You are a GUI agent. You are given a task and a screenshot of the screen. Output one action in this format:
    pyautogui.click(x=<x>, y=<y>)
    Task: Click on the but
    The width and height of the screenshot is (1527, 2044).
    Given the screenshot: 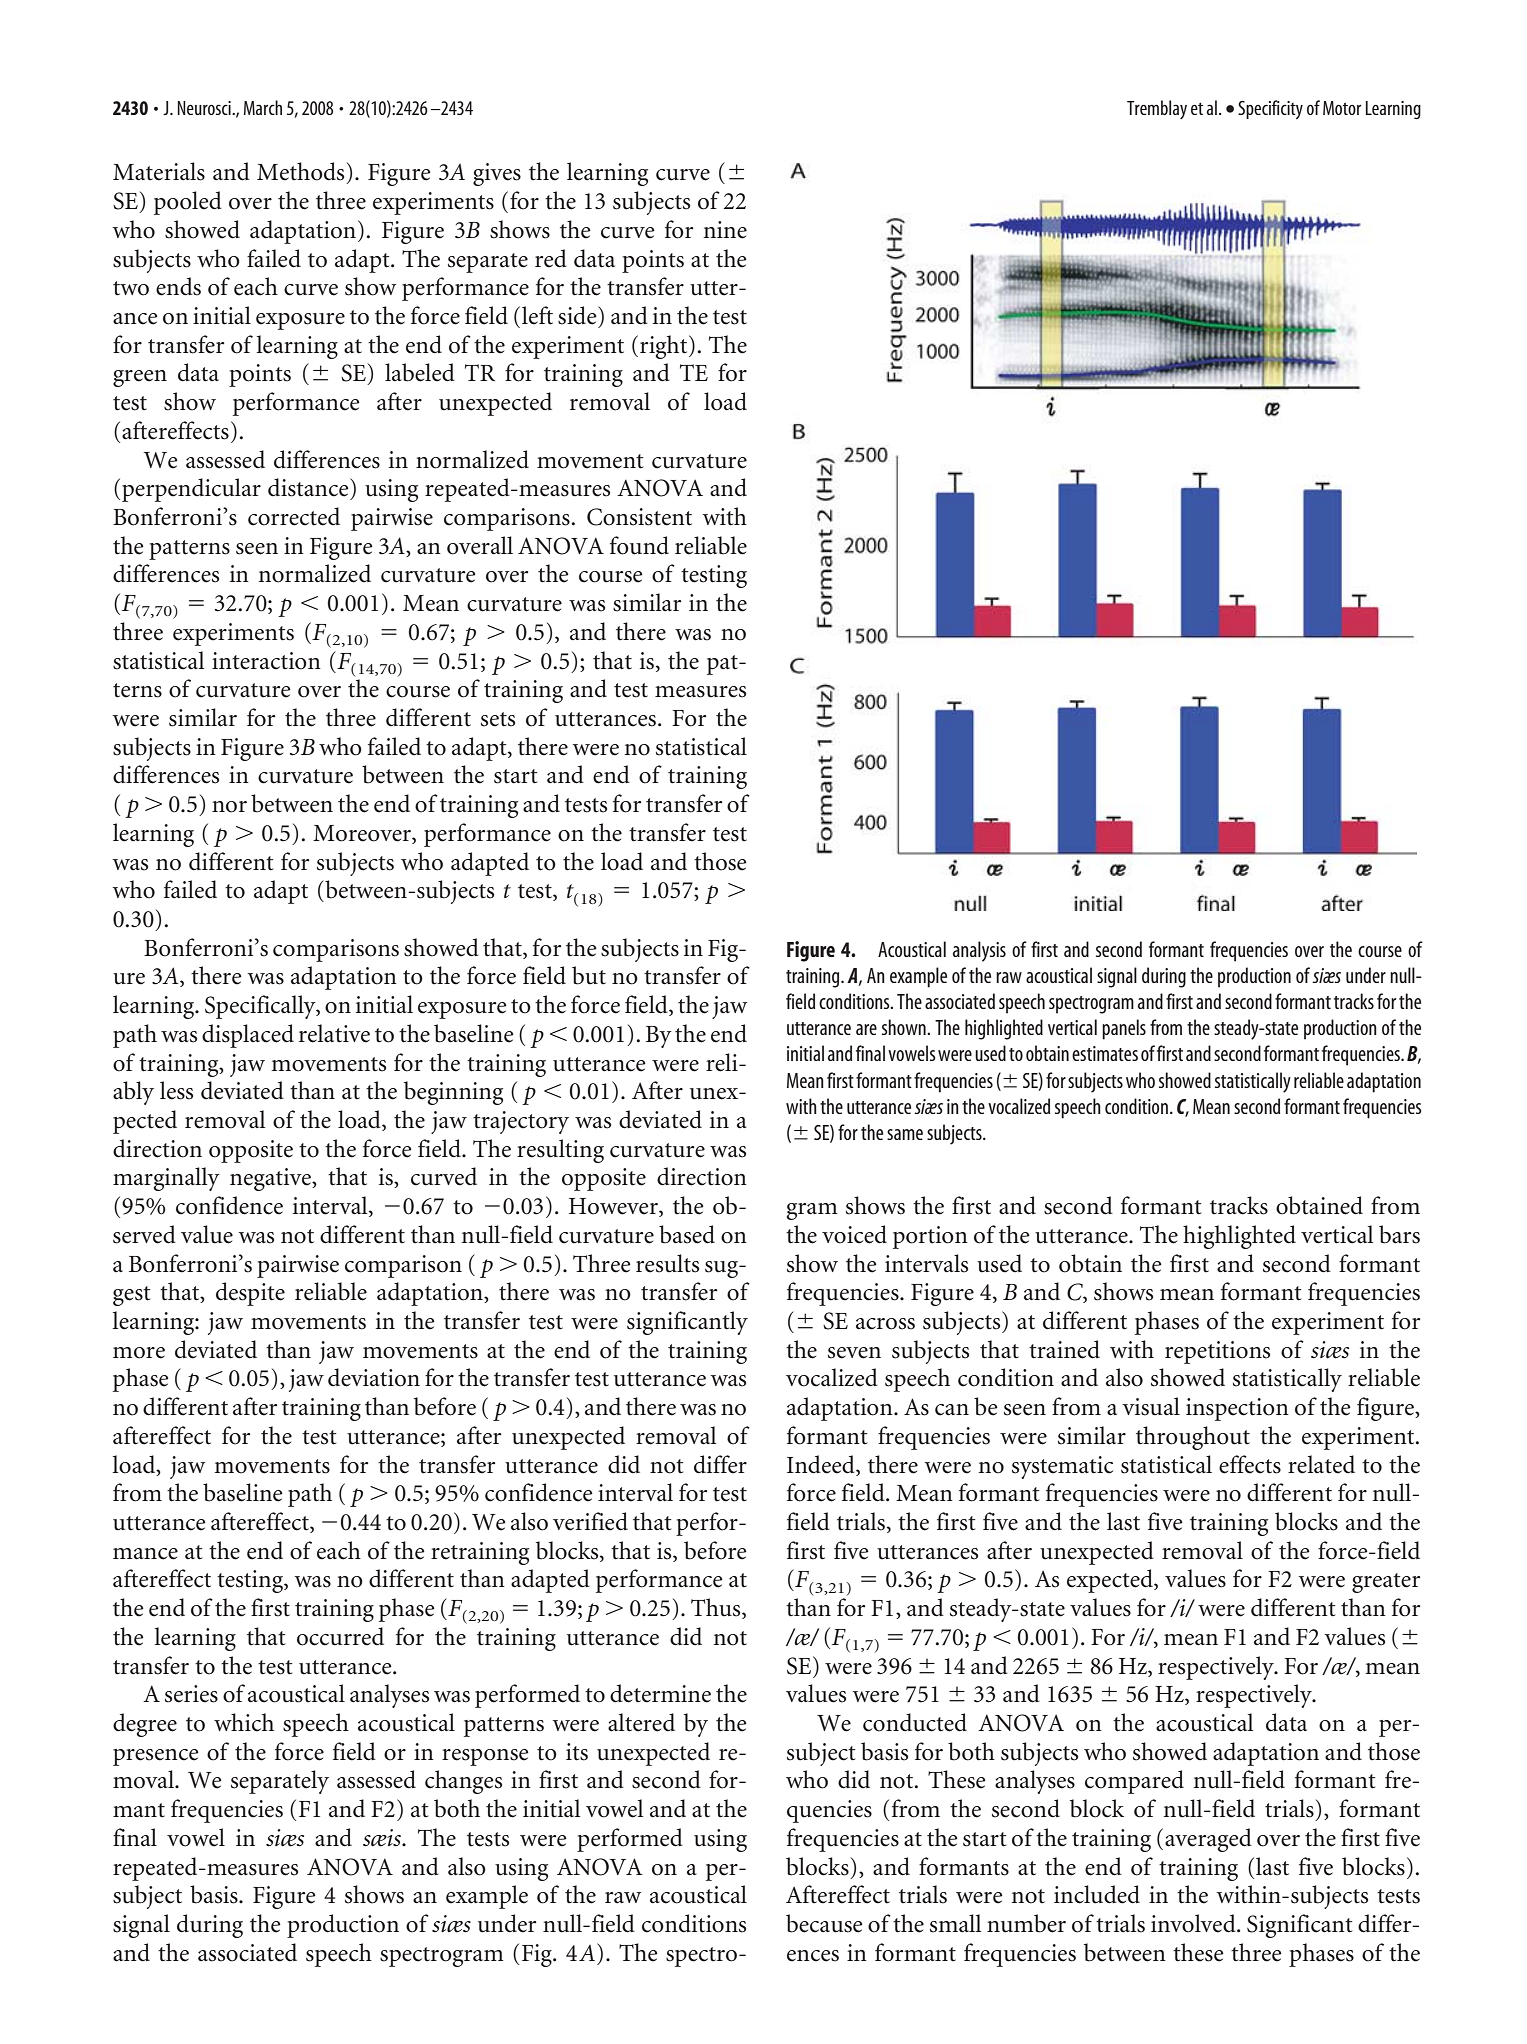 What is the action you would take?
    pyautogui.click(x=589, y=975)
